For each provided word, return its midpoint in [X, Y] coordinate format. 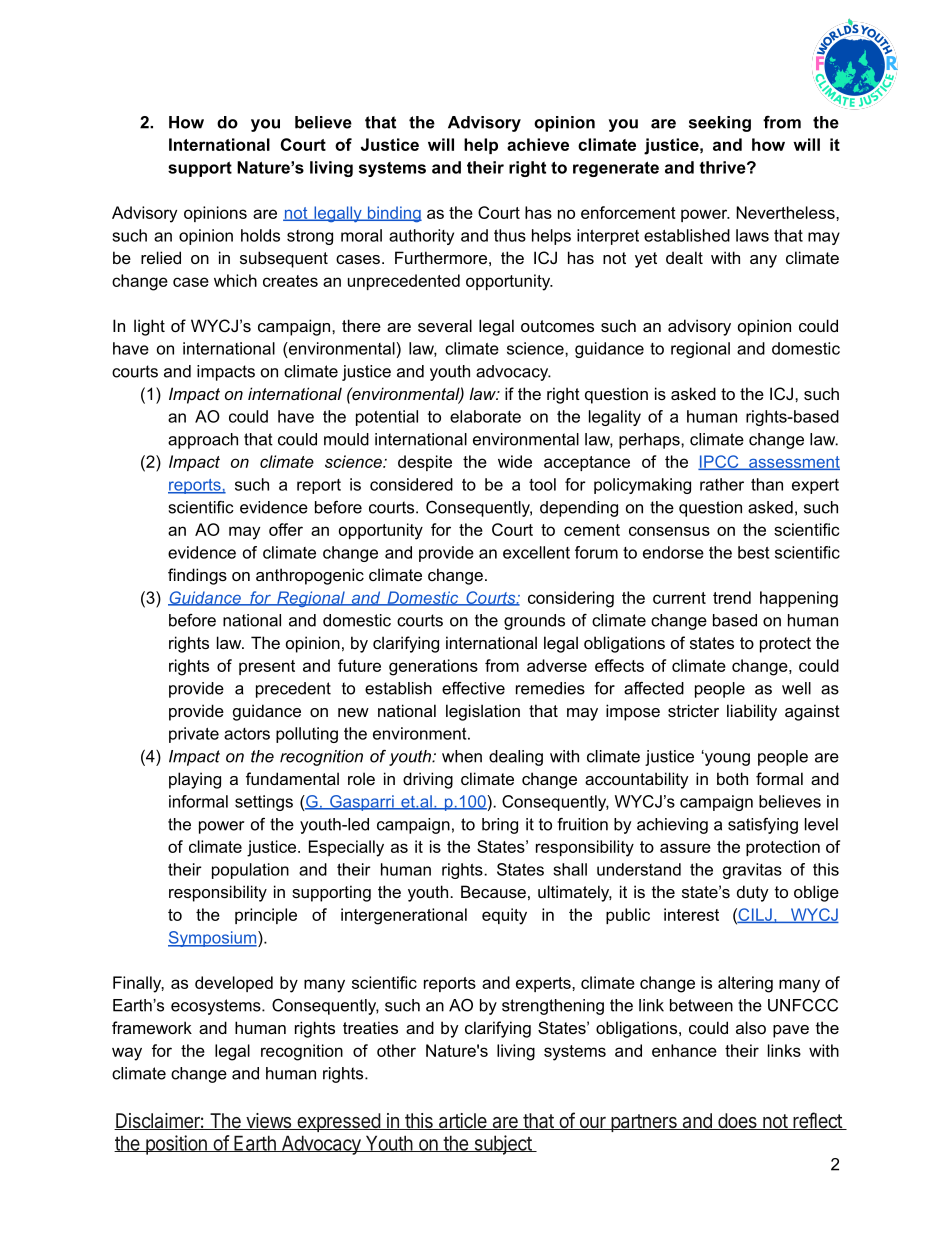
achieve [538, 144]
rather [722, 484]
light [149, 327]
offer [286, 529]
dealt [684, 257]
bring [500, 826]
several [445, 325]
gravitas [752, 871]
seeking [720, 124]
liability [752, 712]
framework [152, 1027]
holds [260, 235]
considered [411, 484]
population [250, 871]
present [267, 667]
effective [473, 688]
